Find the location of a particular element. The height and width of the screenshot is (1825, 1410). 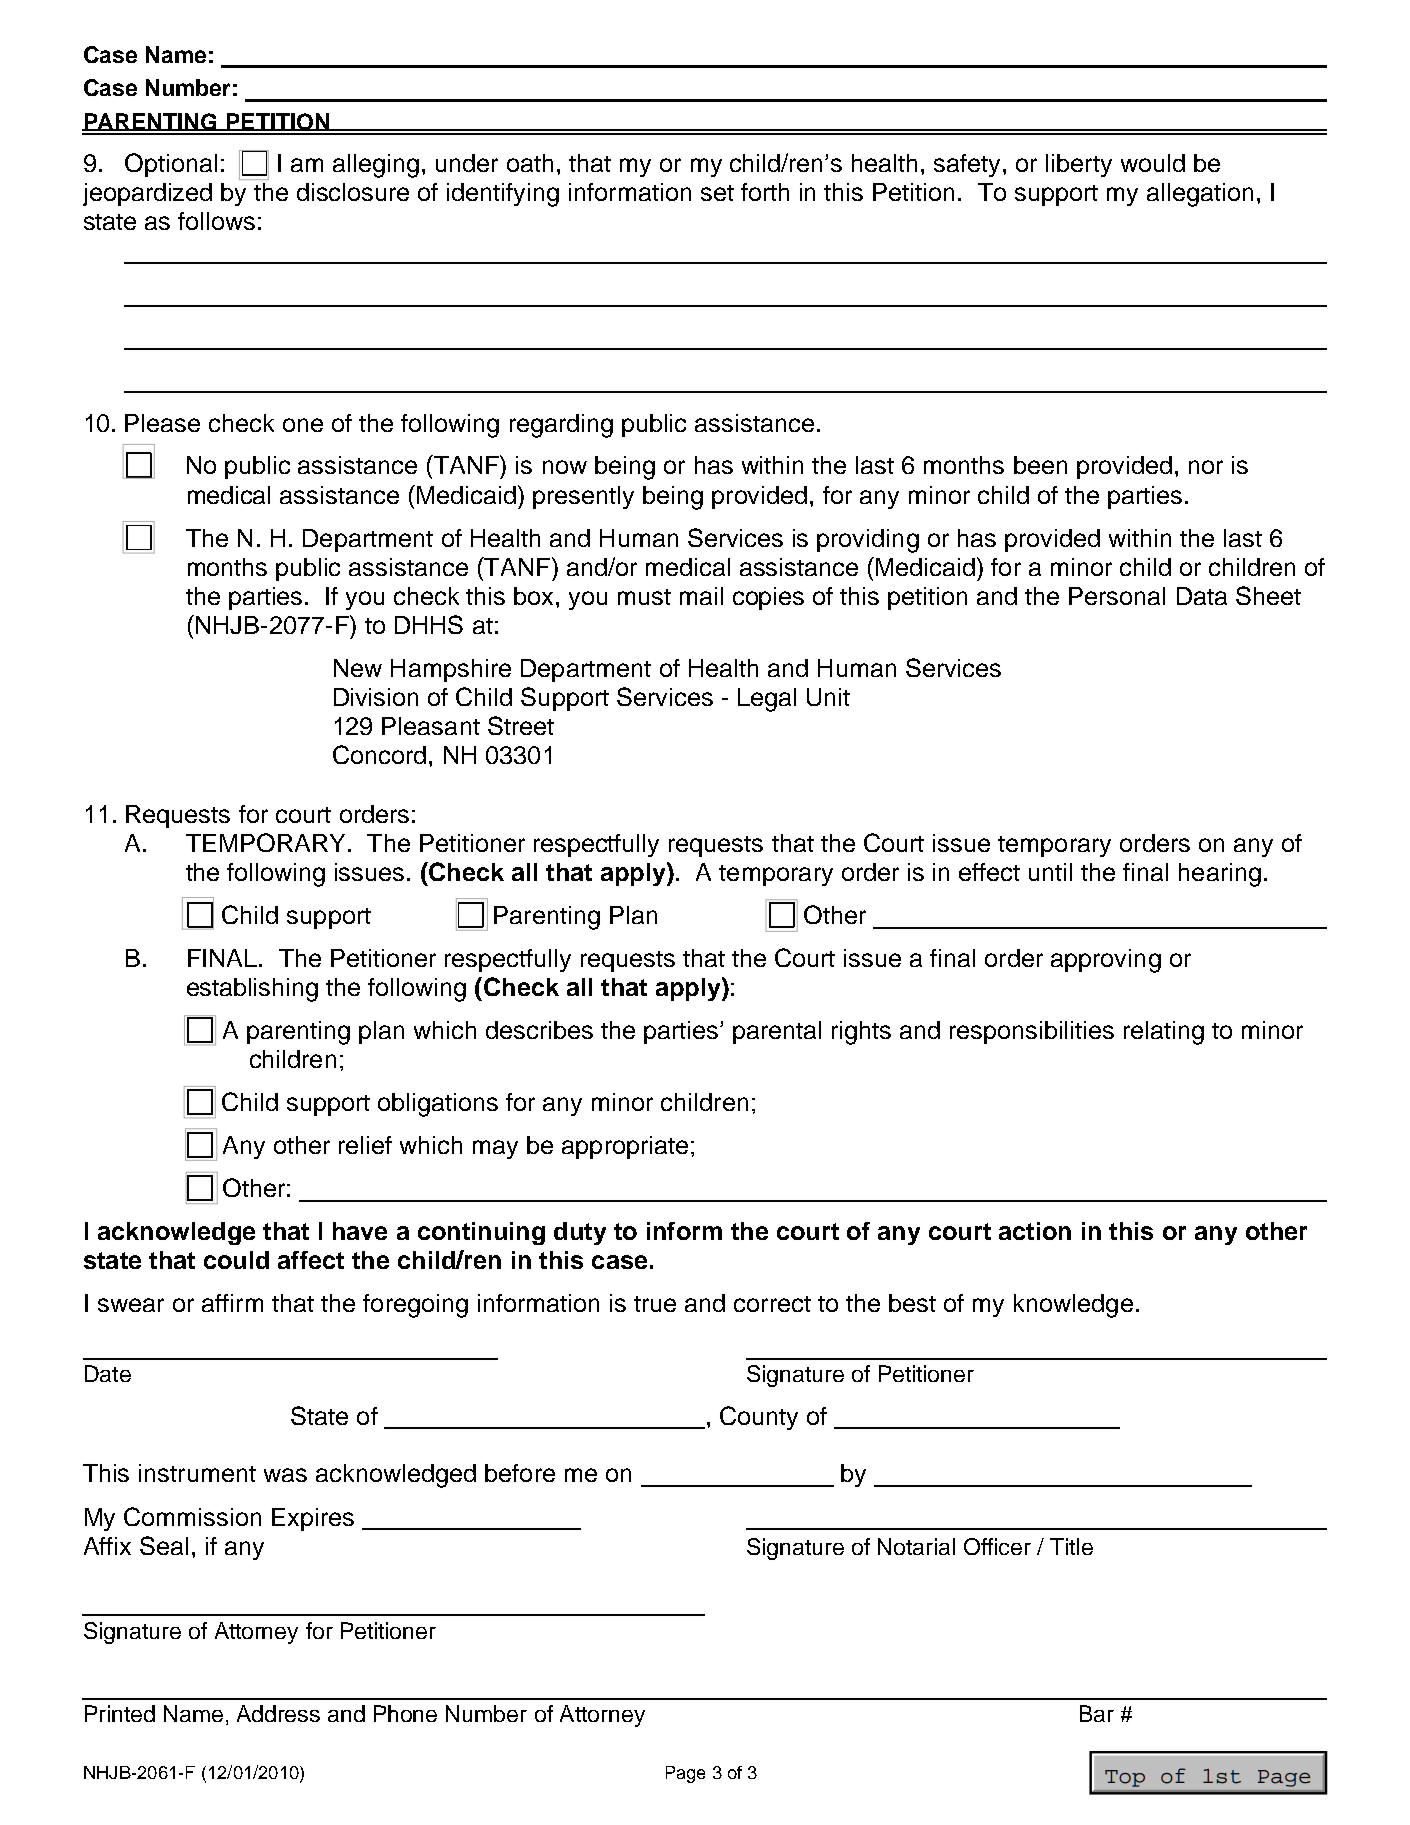

Phone is located at coordinates (405, 1713).
